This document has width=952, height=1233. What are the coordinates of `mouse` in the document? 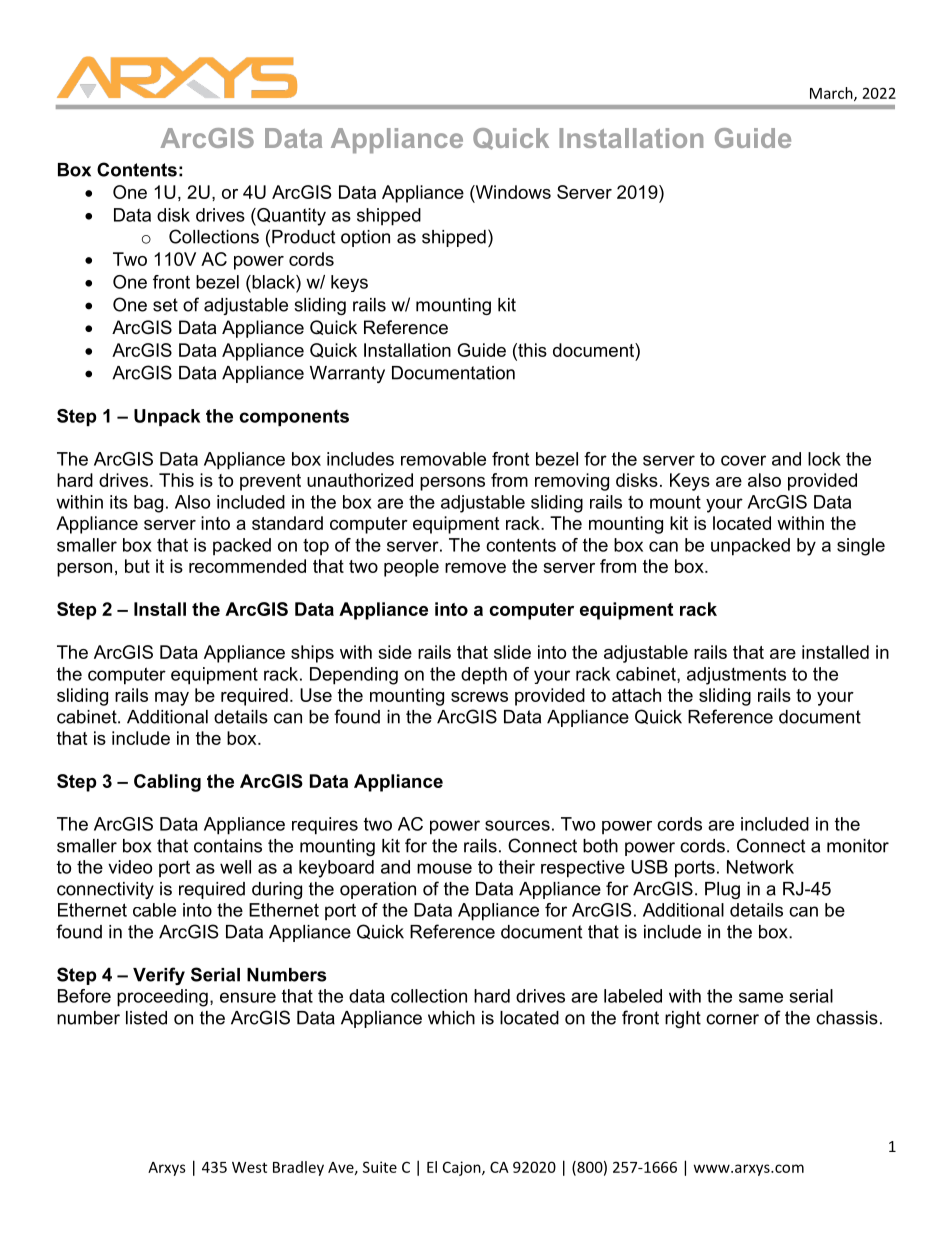 It's located at (444, 868).
